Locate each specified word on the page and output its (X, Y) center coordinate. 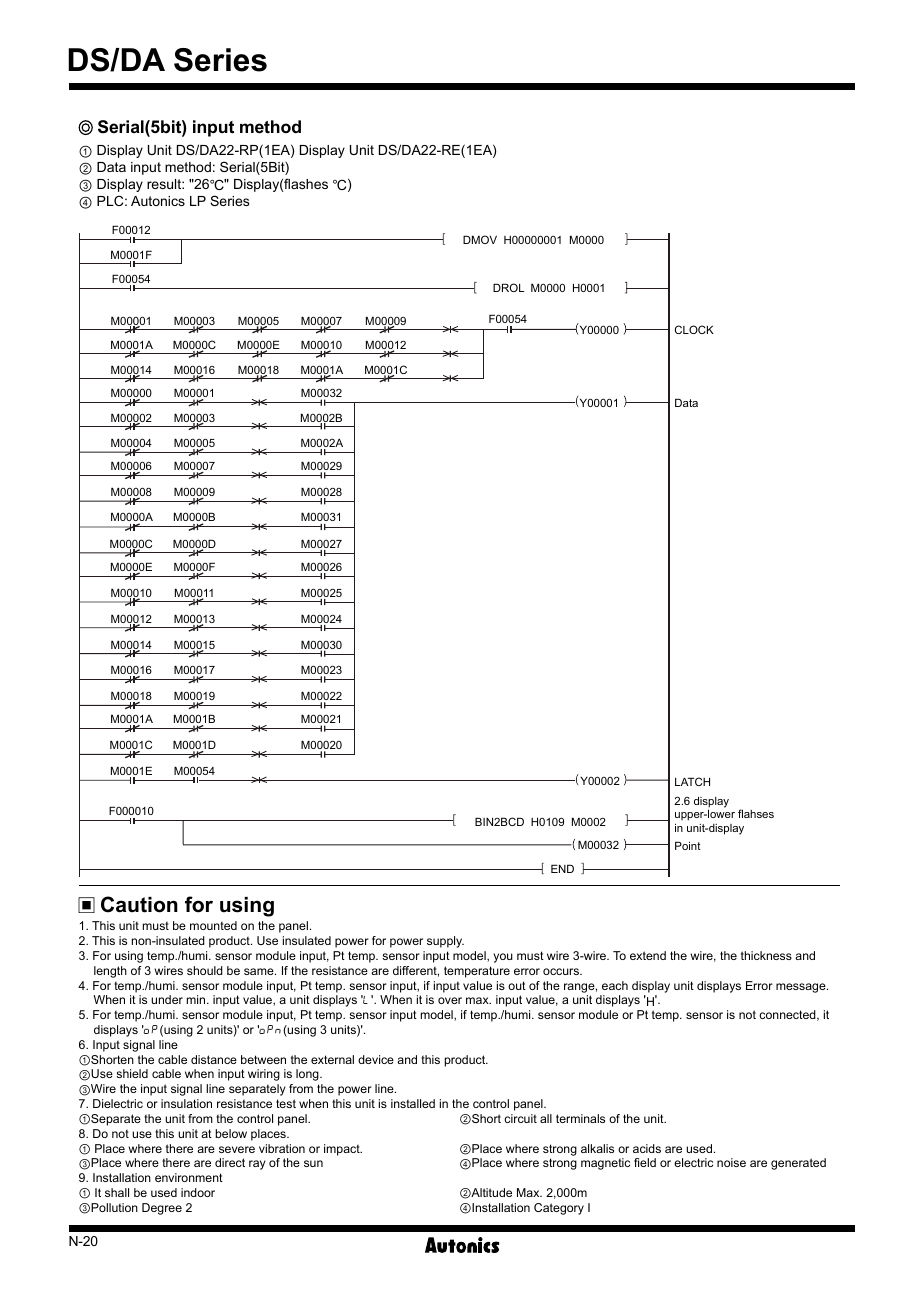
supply (445, 942)
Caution (139, 904)
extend (648, 955)
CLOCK (694, 329)
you (503, 958)
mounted (213, 925)
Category (559, 1209)
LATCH (692, 781)
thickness (766, 955)
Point (688, 845)
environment (189, 1177)
